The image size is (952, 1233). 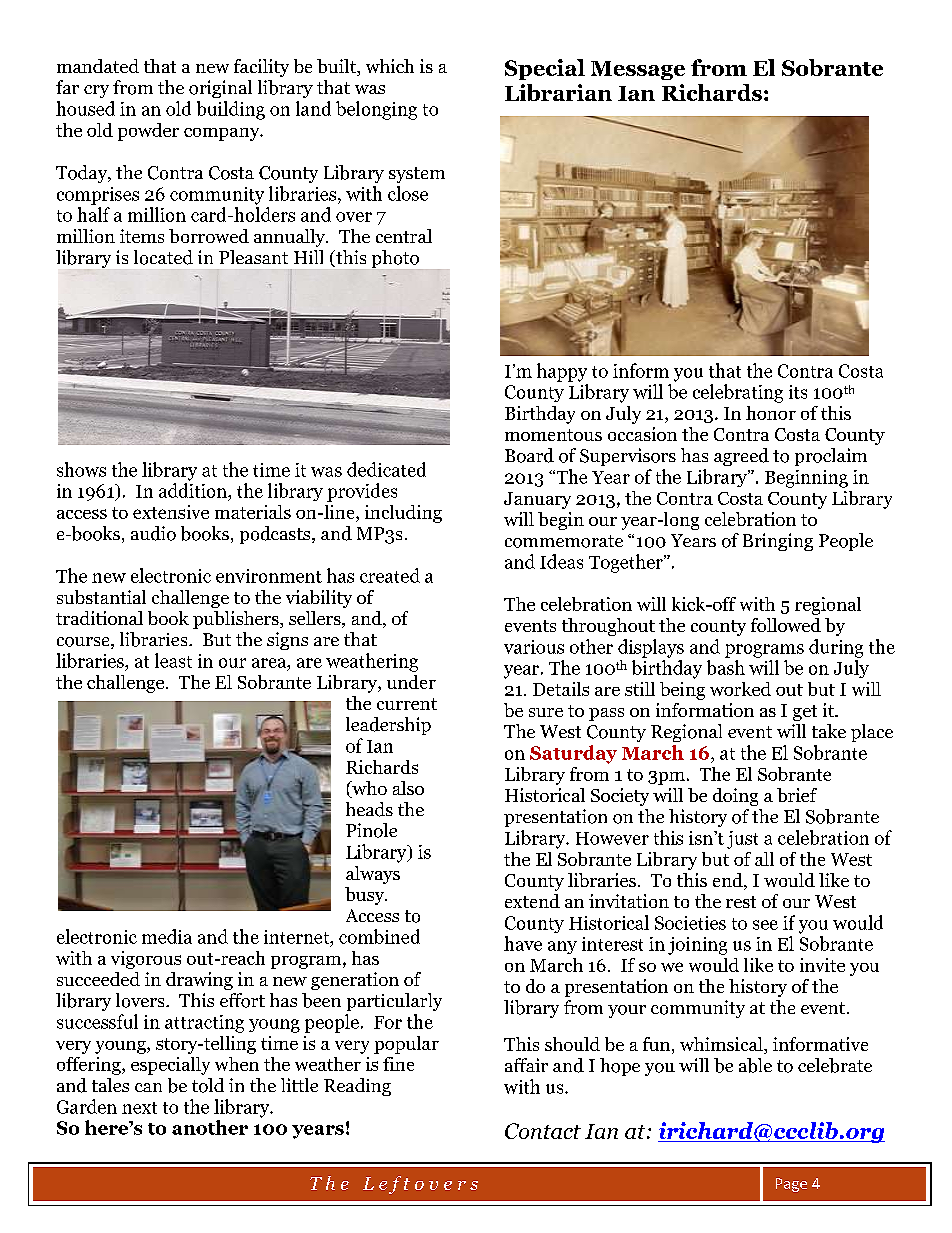 What do you see at coordinates (558, 92) in the screenshot?
I see `Librarian` at bounding box center [558, 92].
